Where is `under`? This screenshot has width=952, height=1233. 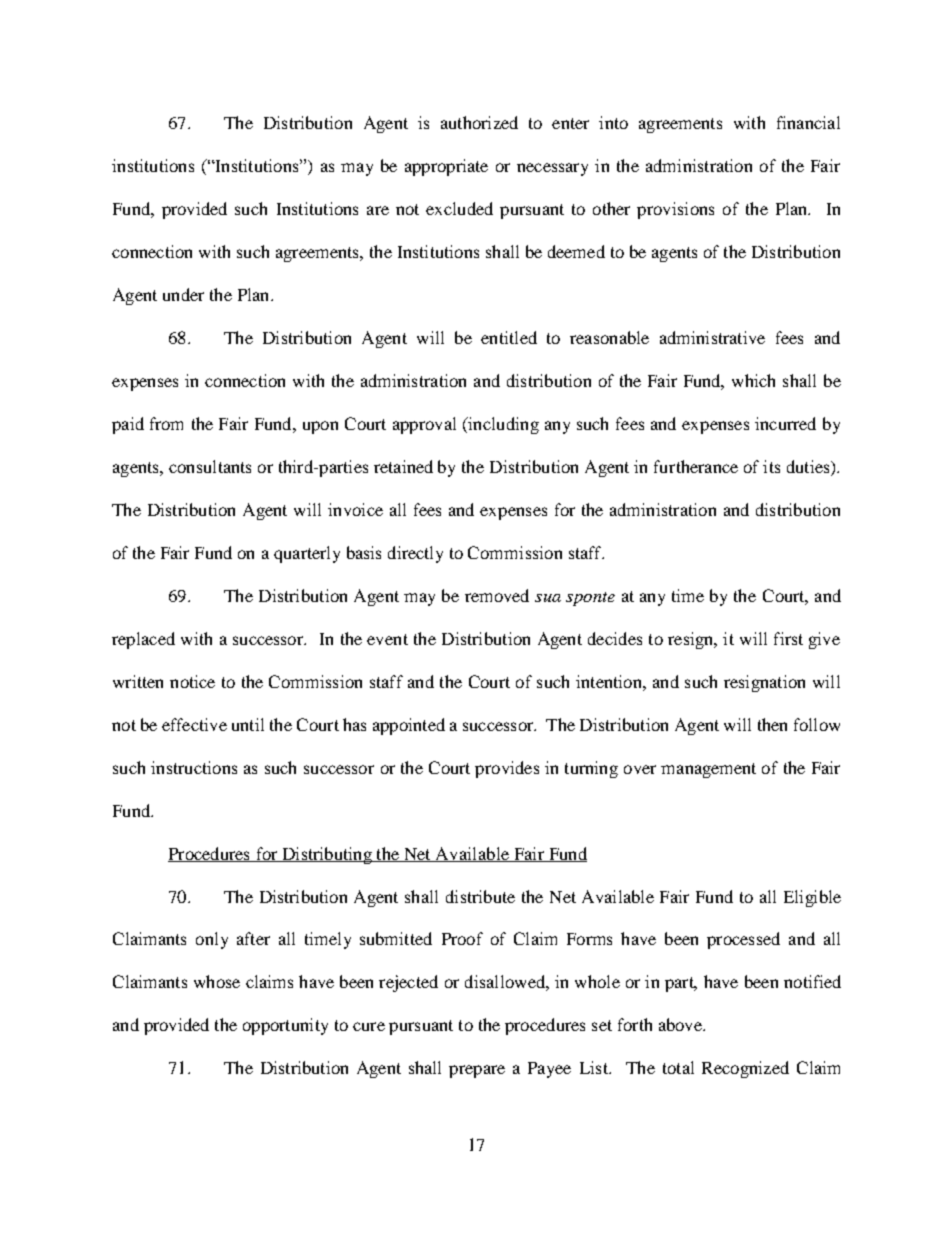 under is located at coordinates (183, 294).
